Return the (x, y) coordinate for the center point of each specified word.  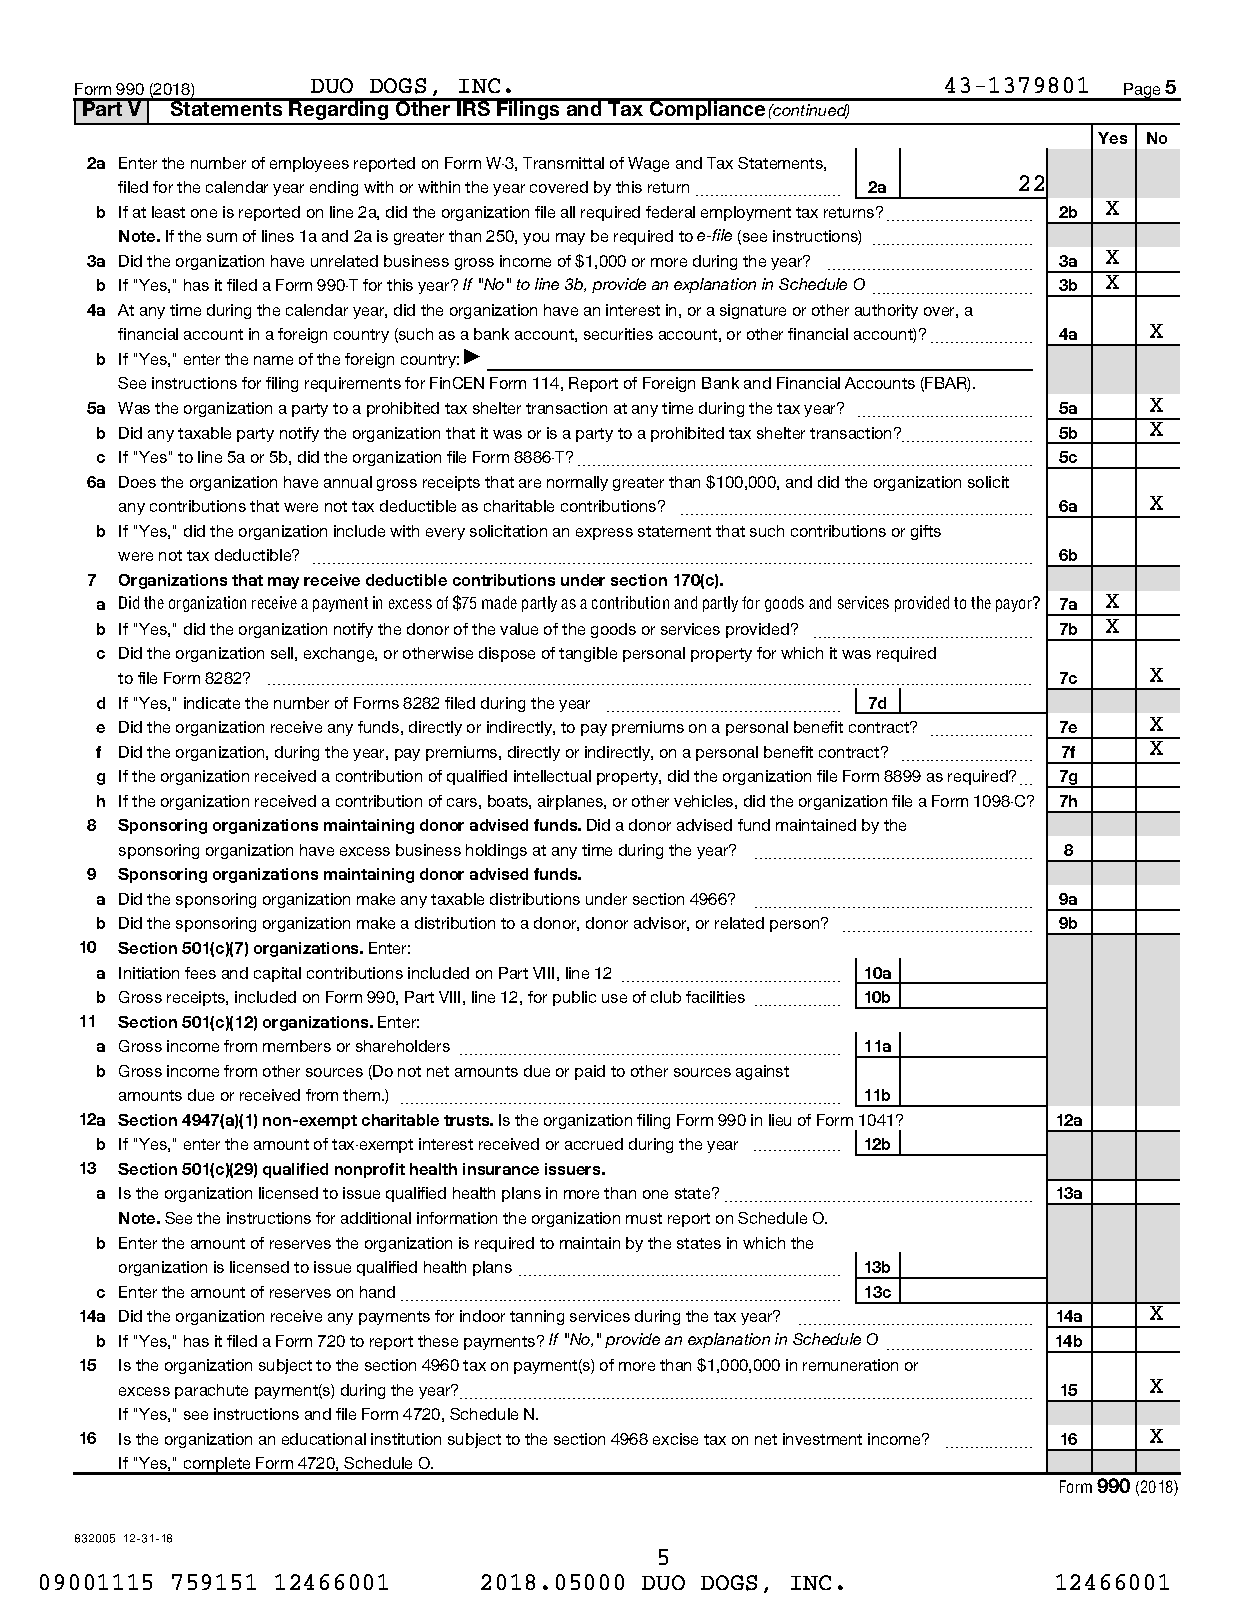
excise (675, 1439)
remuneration (850, 1365)
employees (309, 164)
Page (1142, 92)
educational (324, 1439)
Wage (648, 164)
